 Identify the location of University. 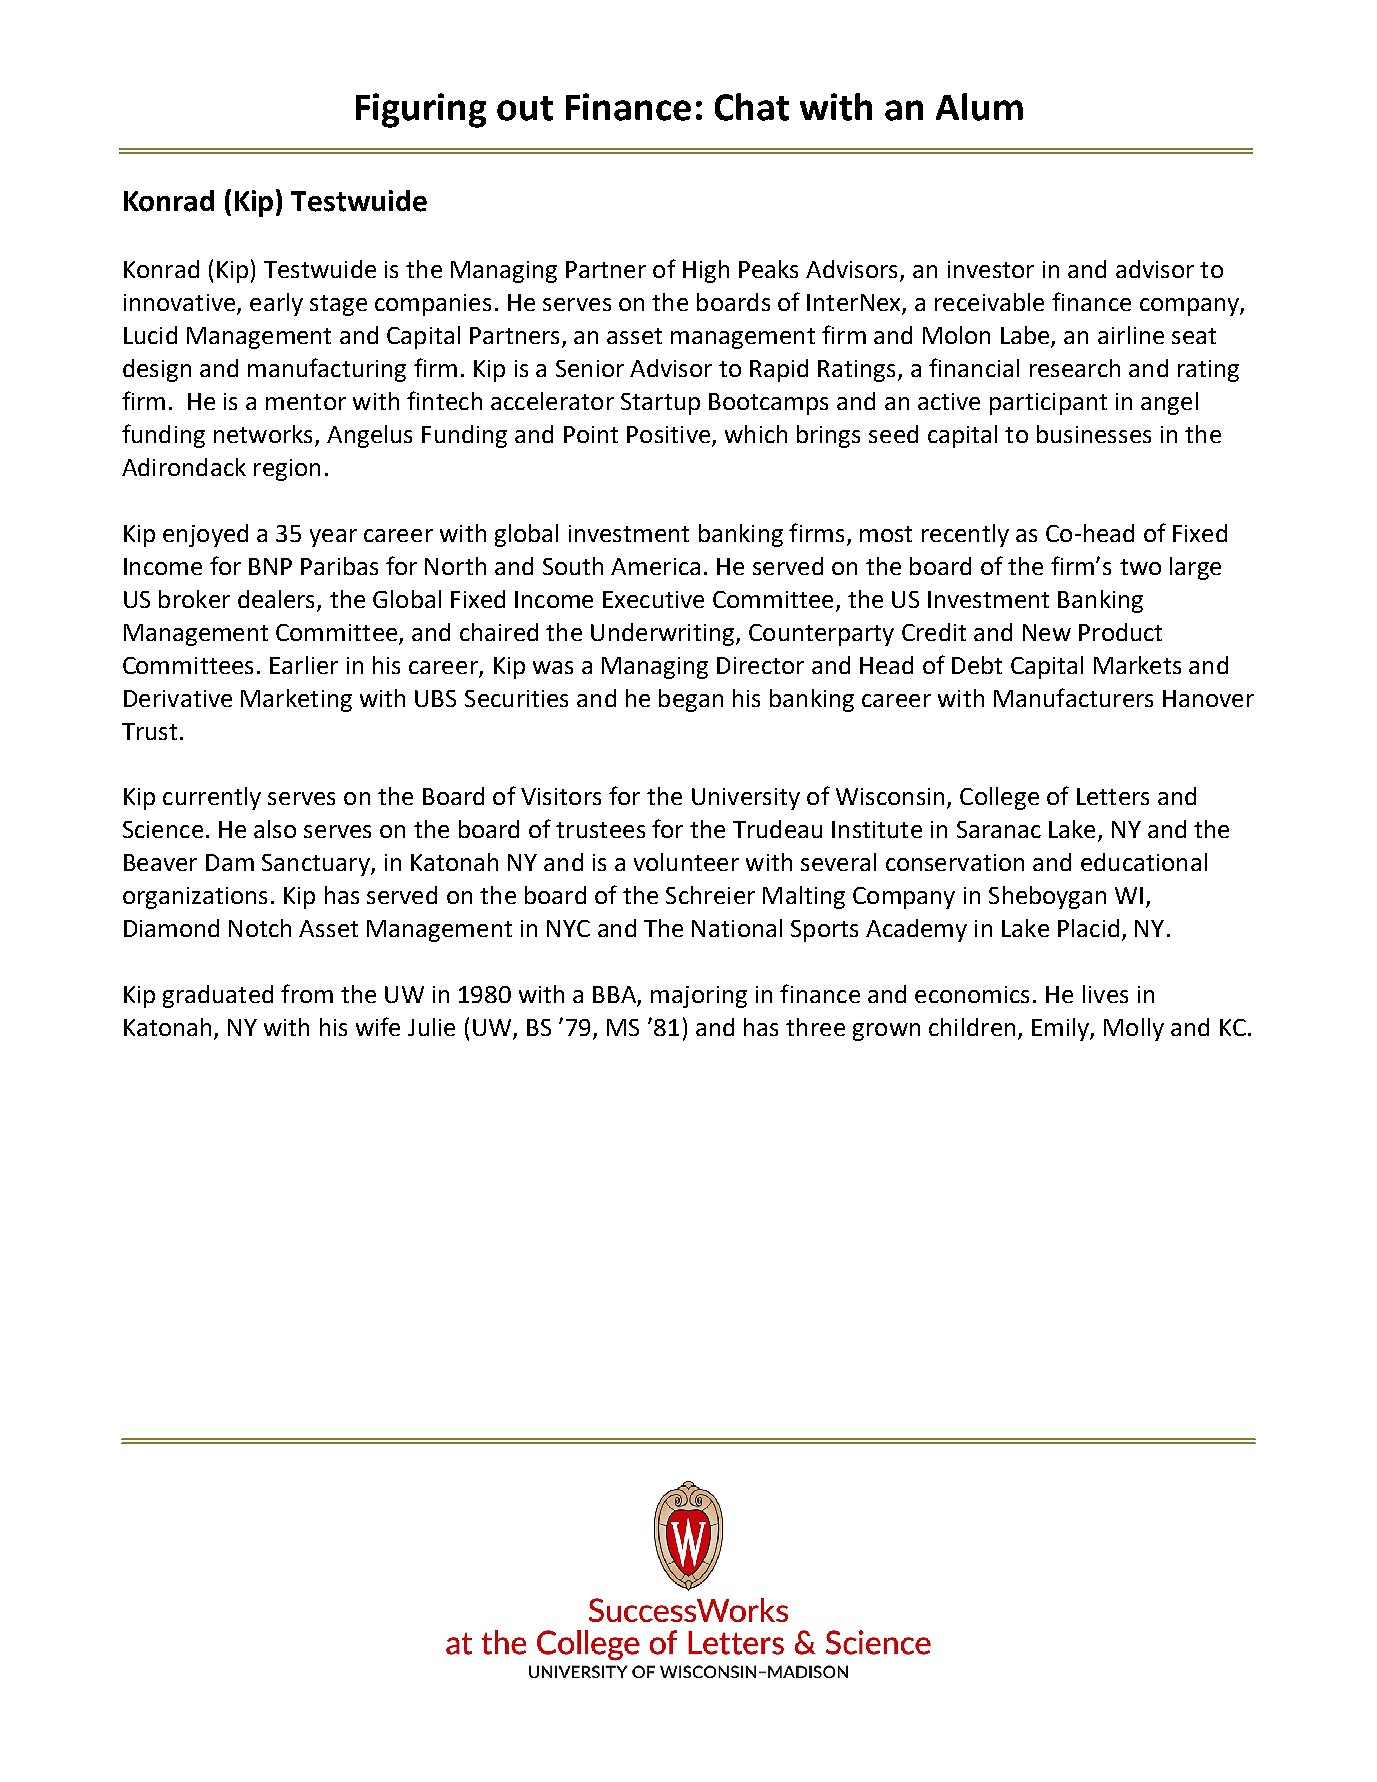
(746, 799).
